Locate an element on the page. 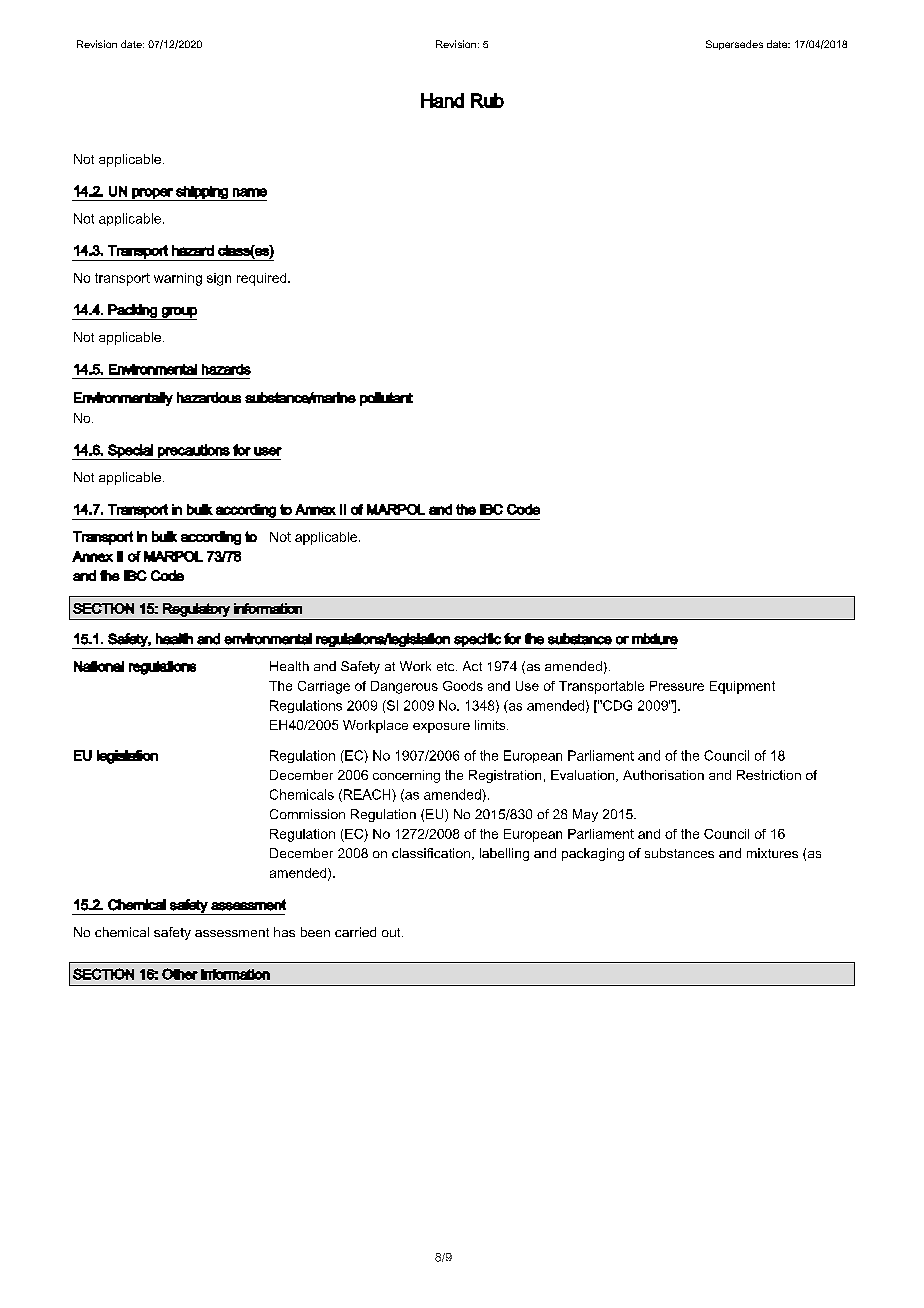 This document has width=924, height=1308. Other is located at coordinates (180, 974).
